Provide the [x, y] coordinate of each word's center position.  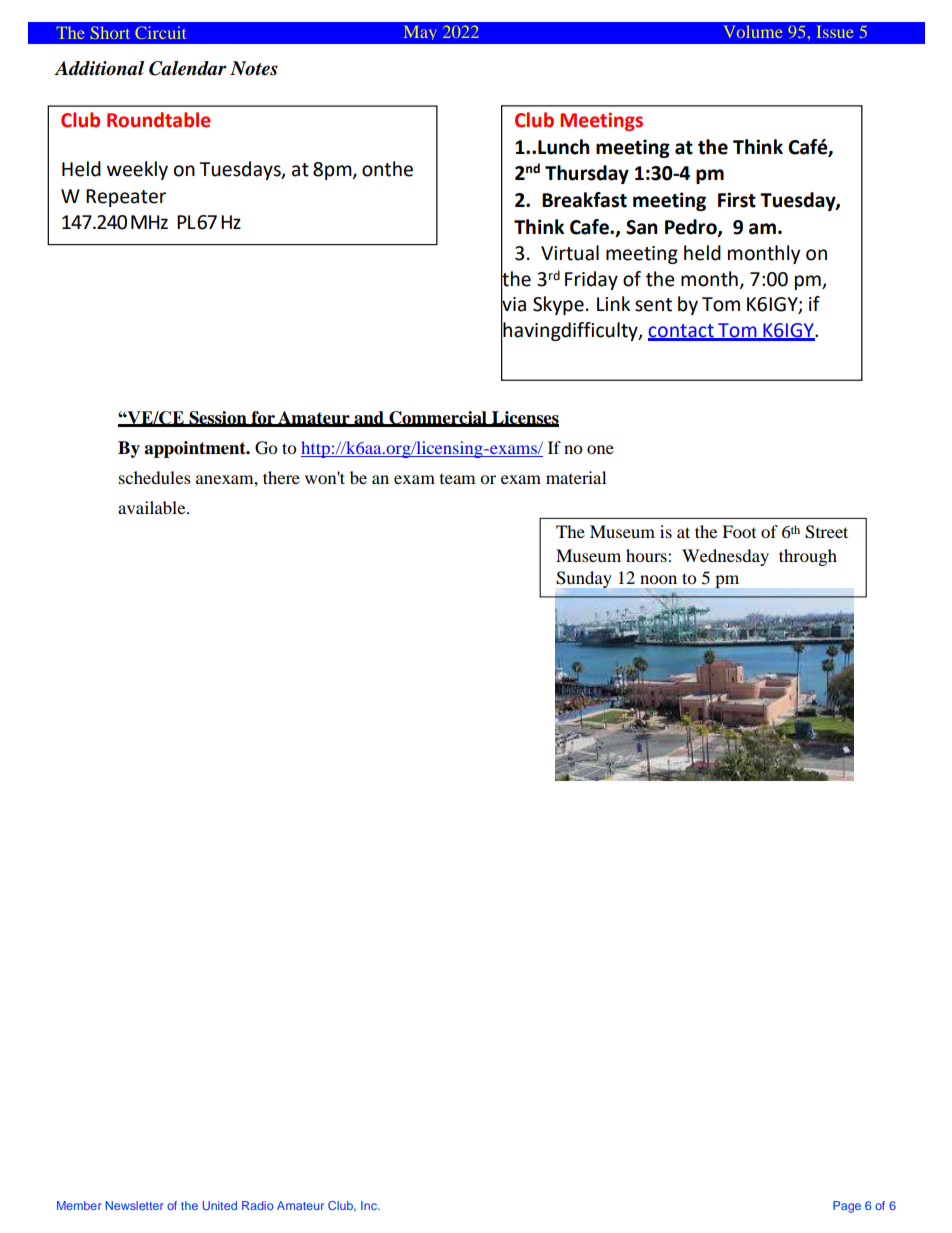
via [513, 304]
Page [847, 1207]
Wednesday [725, 557]
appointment [196, 449]
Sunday [584, 580]
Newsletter [135, 1205]
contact [682, 332]
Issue [836, 32]
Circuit [161, 32]
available [153, 507]
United [220, 1205]
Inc [370, 1205]
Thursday [587, 174]
